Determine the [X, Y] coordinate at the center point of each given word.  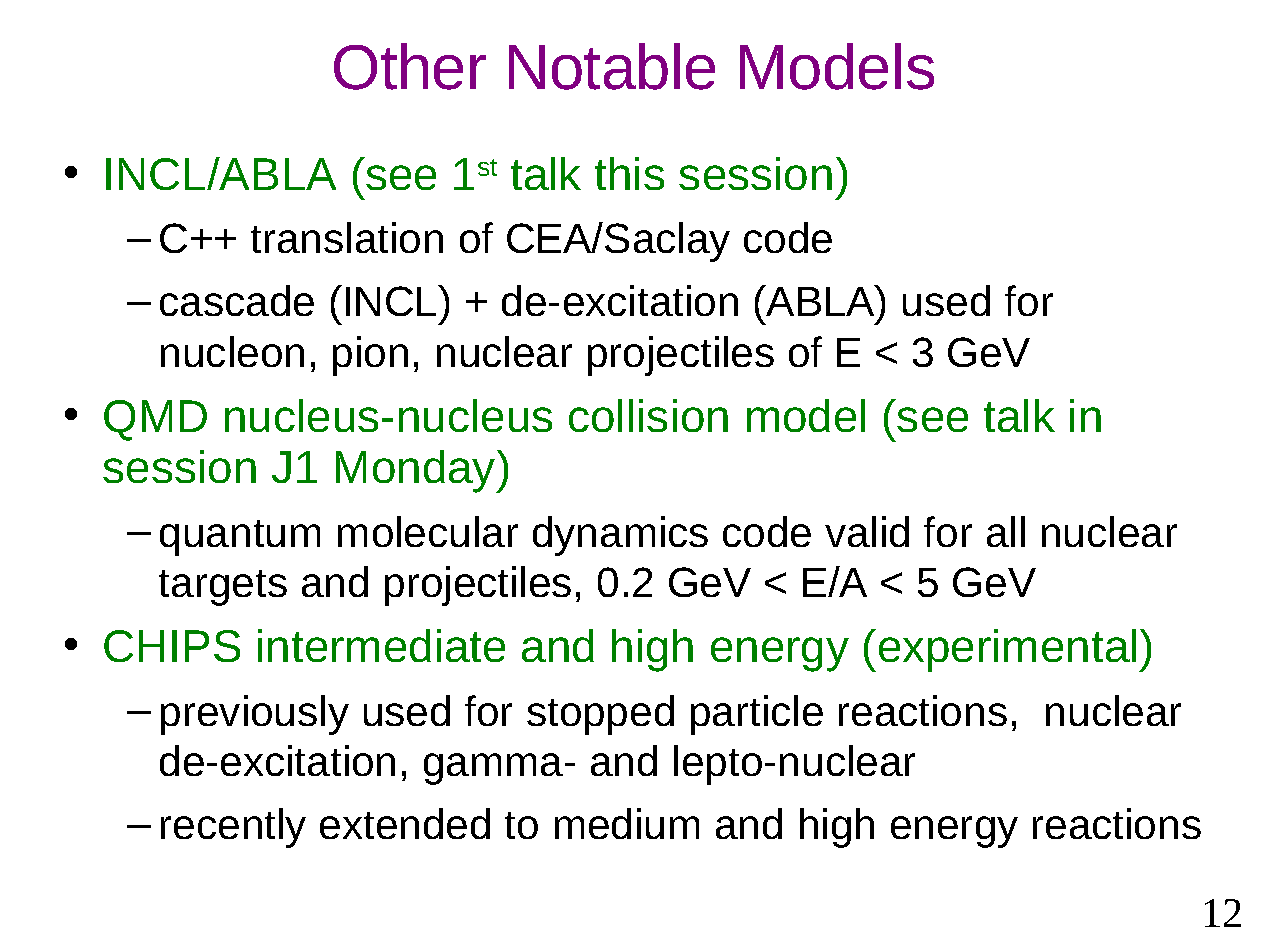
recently [233, 828]
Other [410, 66]
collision [648, 415]
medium [627, 823]
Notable [612, 66]
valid [867, 531]
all [1006, 531]
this [629, 173]
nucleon [232, 351]
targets [223, 588]
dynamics [620, 536]
